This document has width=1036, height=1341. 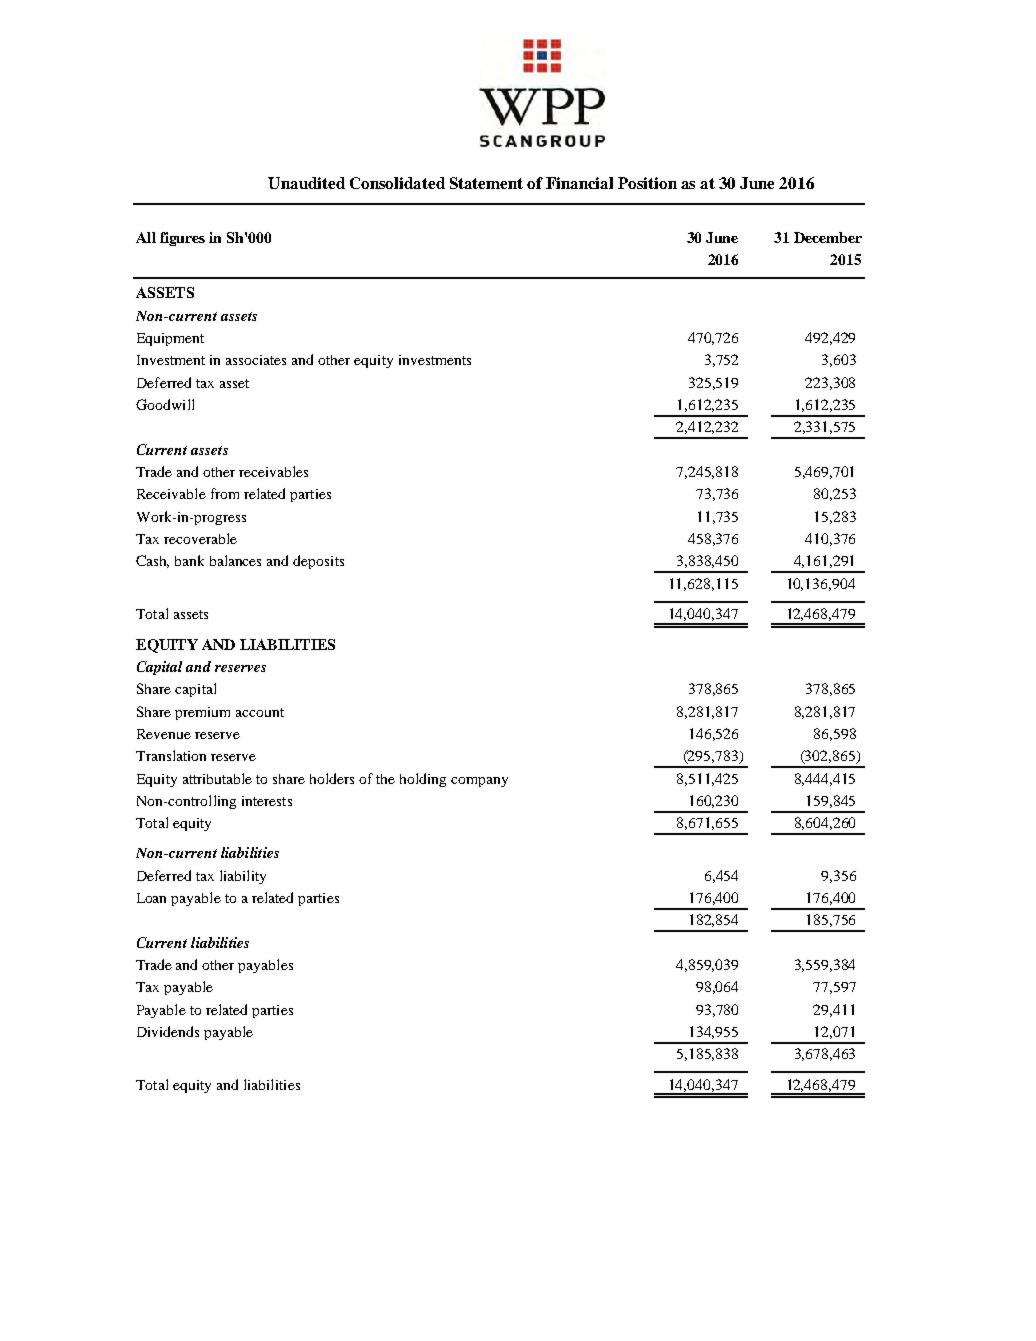 What do you see at coordinates (182, 239) in the document?
I see `figures` at bounding box center [182, 239].
